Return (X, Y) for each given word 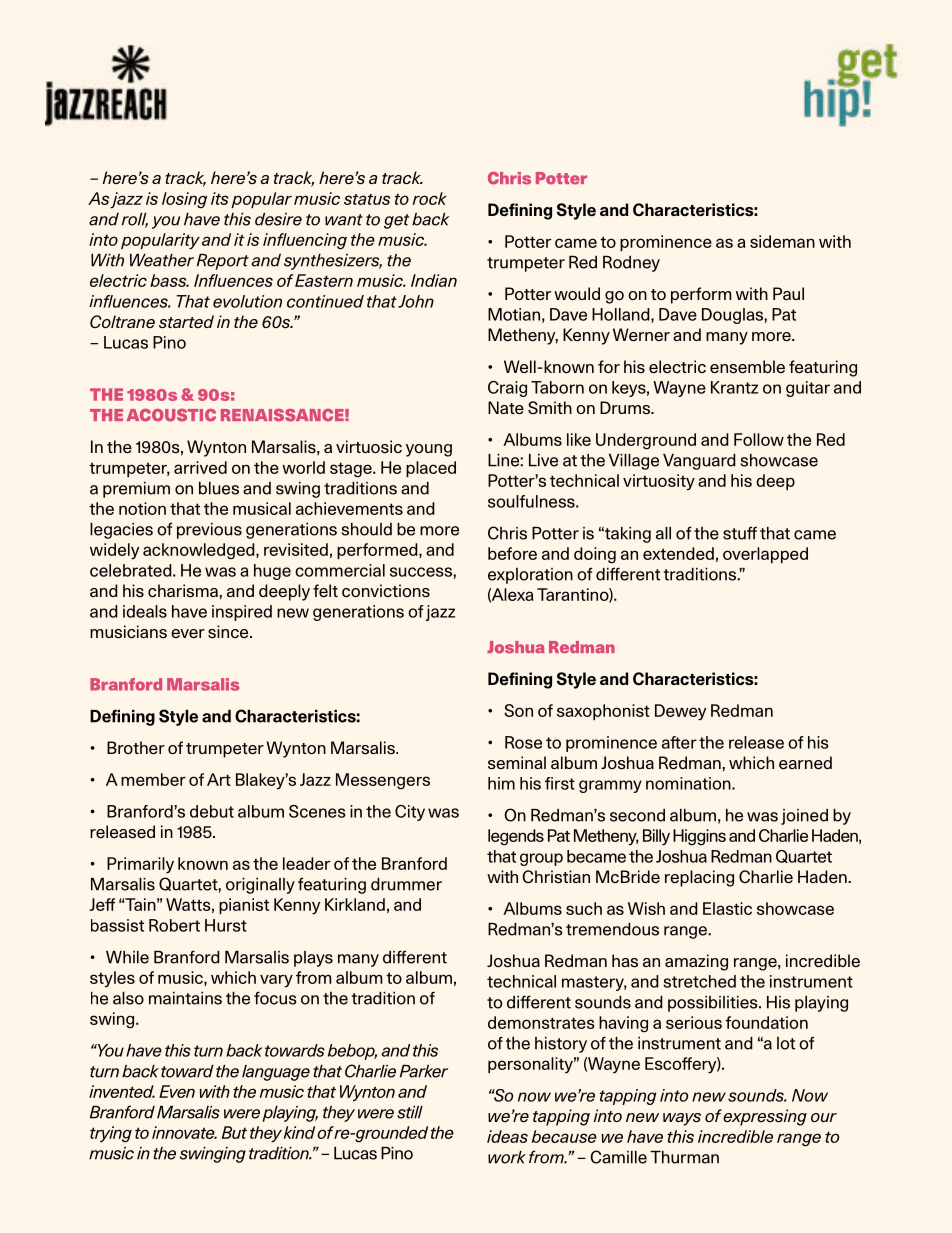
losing (184, 200)
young (429, 450)
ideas (507, 1136)
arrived (200, 467)
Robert (174, 925)
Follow (759, 439)
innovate (184, 1132)
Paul (788, 293)
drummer (406, 884)
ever (188, 634)
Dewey (680, 712)
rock (430, 198)
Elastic (727, 908)
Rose (523, 742)
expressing (765, 1117)
